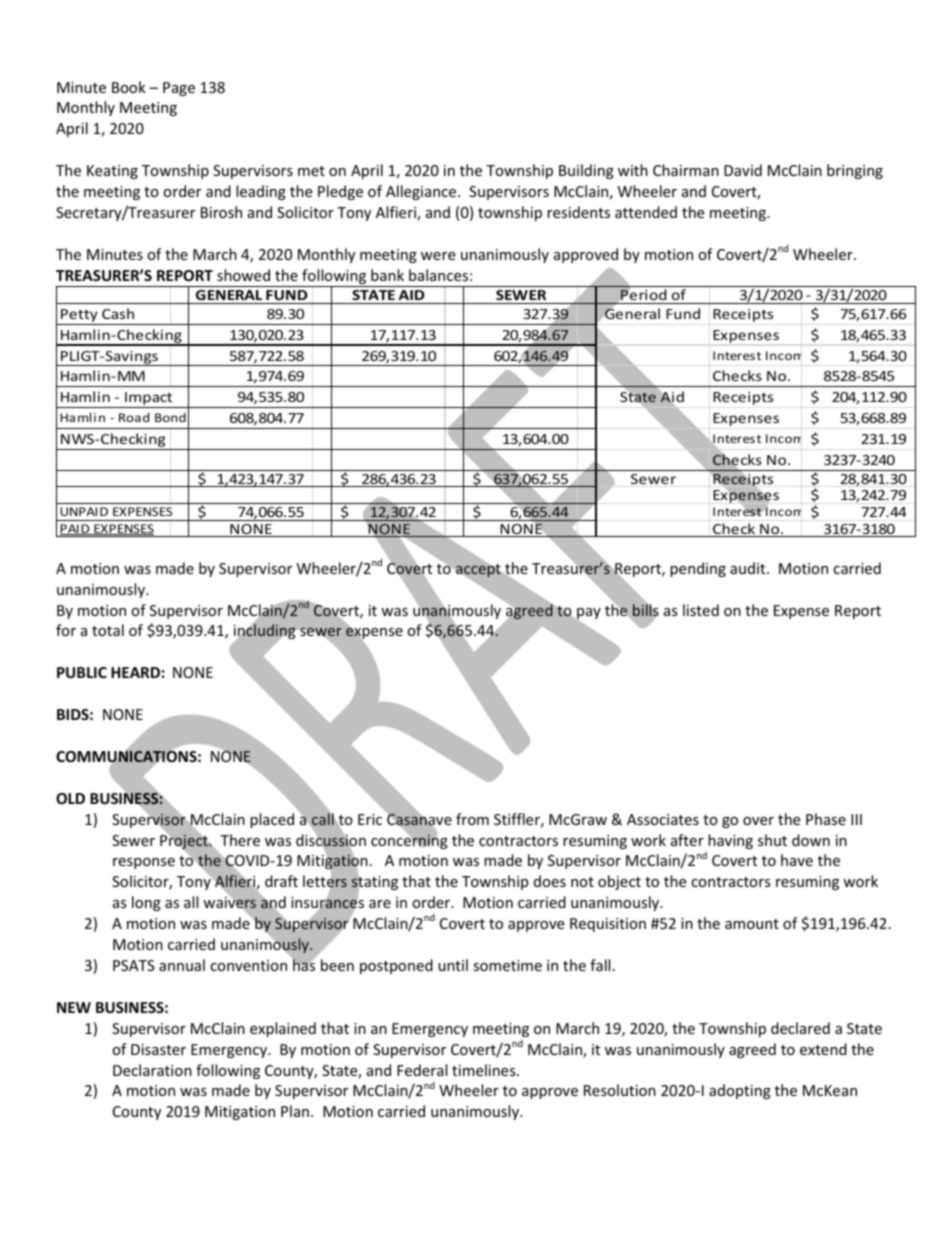 This screenshot has height=1233, width=952. What do you see at coordinates (82, 672) in the screenshot?
I see `PUBLIC` at bounding box center [82, 672].
